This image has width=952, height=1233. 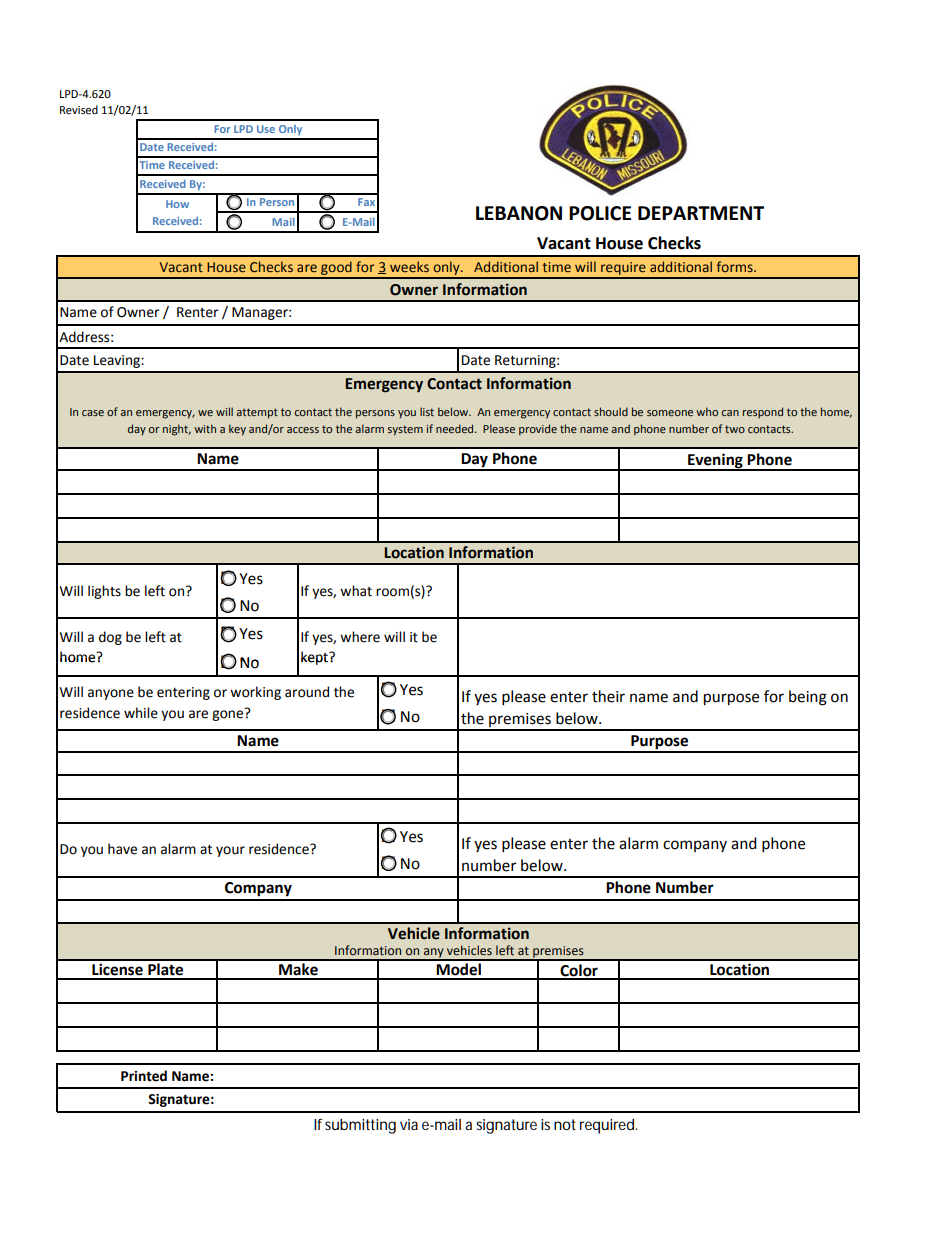 What do you see at coordinates (141, 713) in the image?
I see `while` at bounding box center [141, 713].
